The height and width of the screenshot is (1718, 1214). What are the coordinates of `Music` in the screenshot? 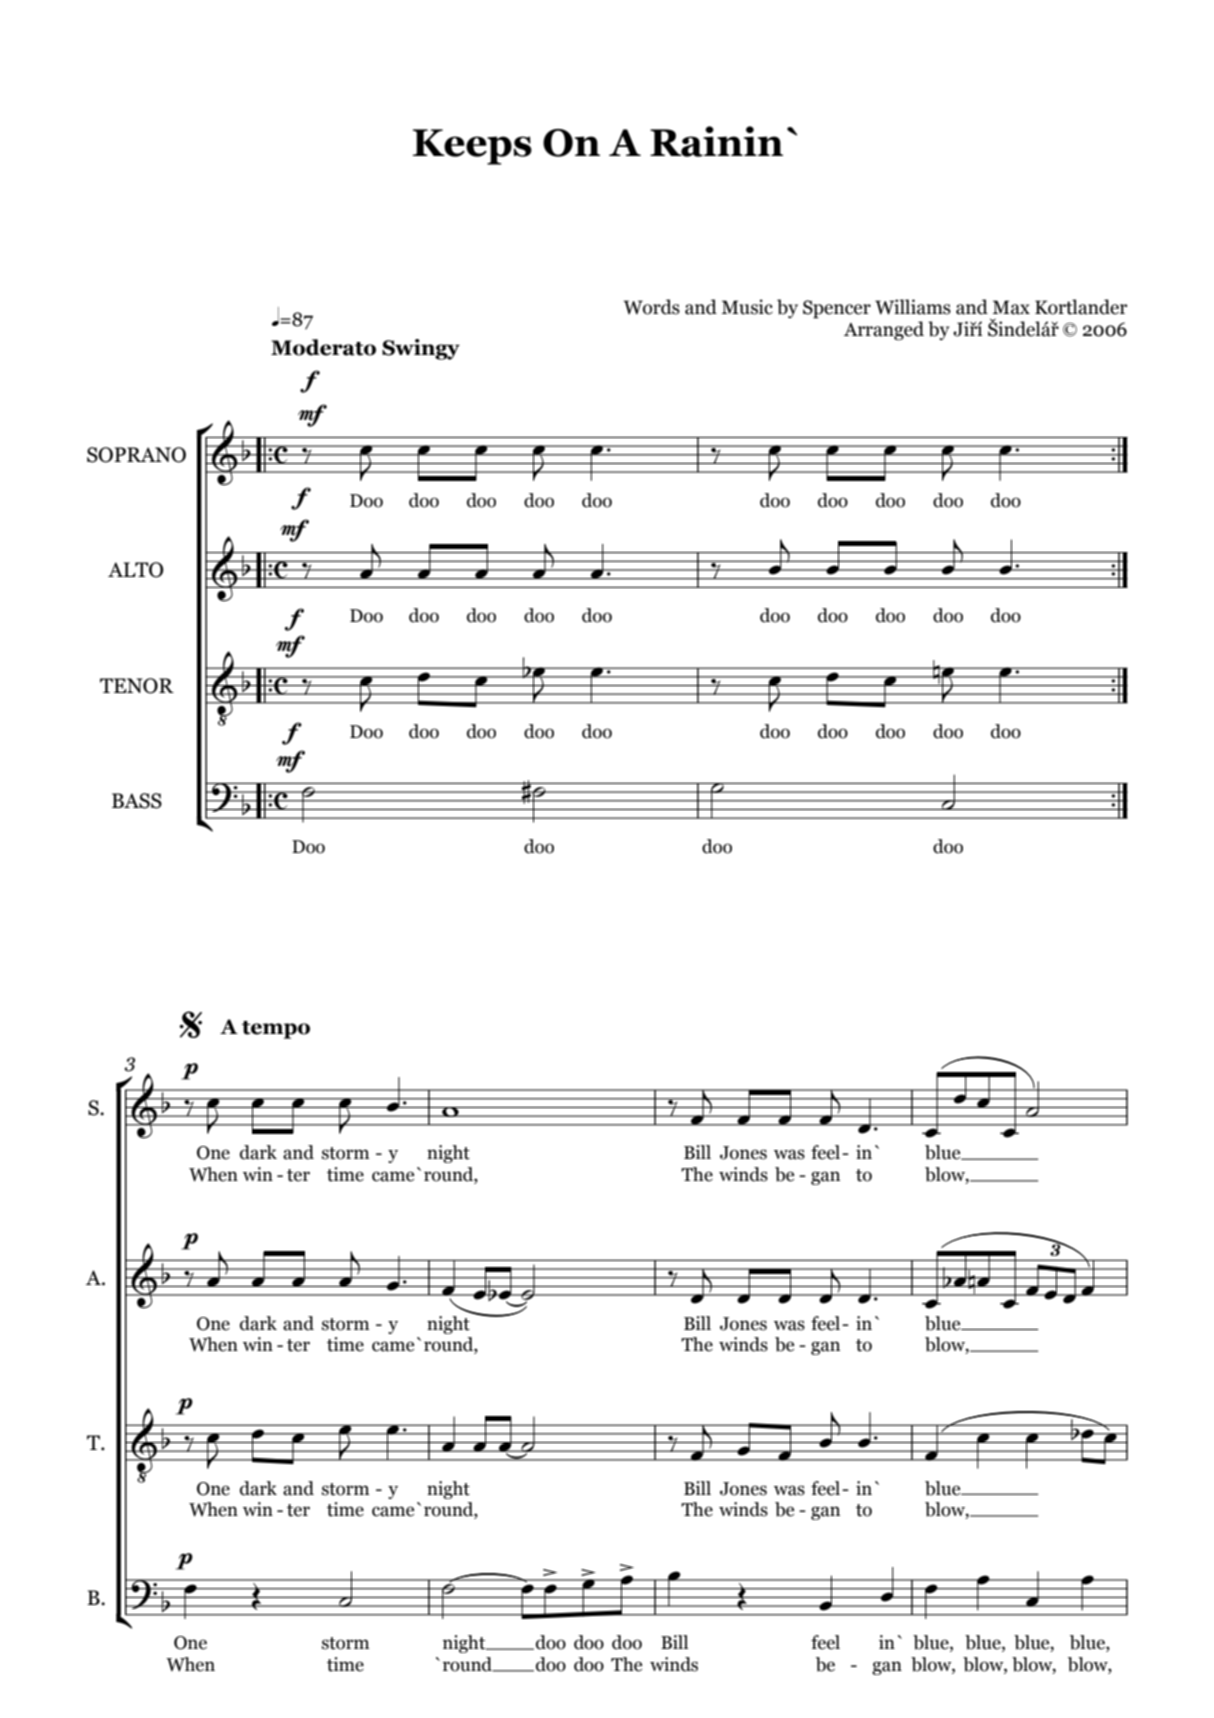 It's located at (747, 307).
